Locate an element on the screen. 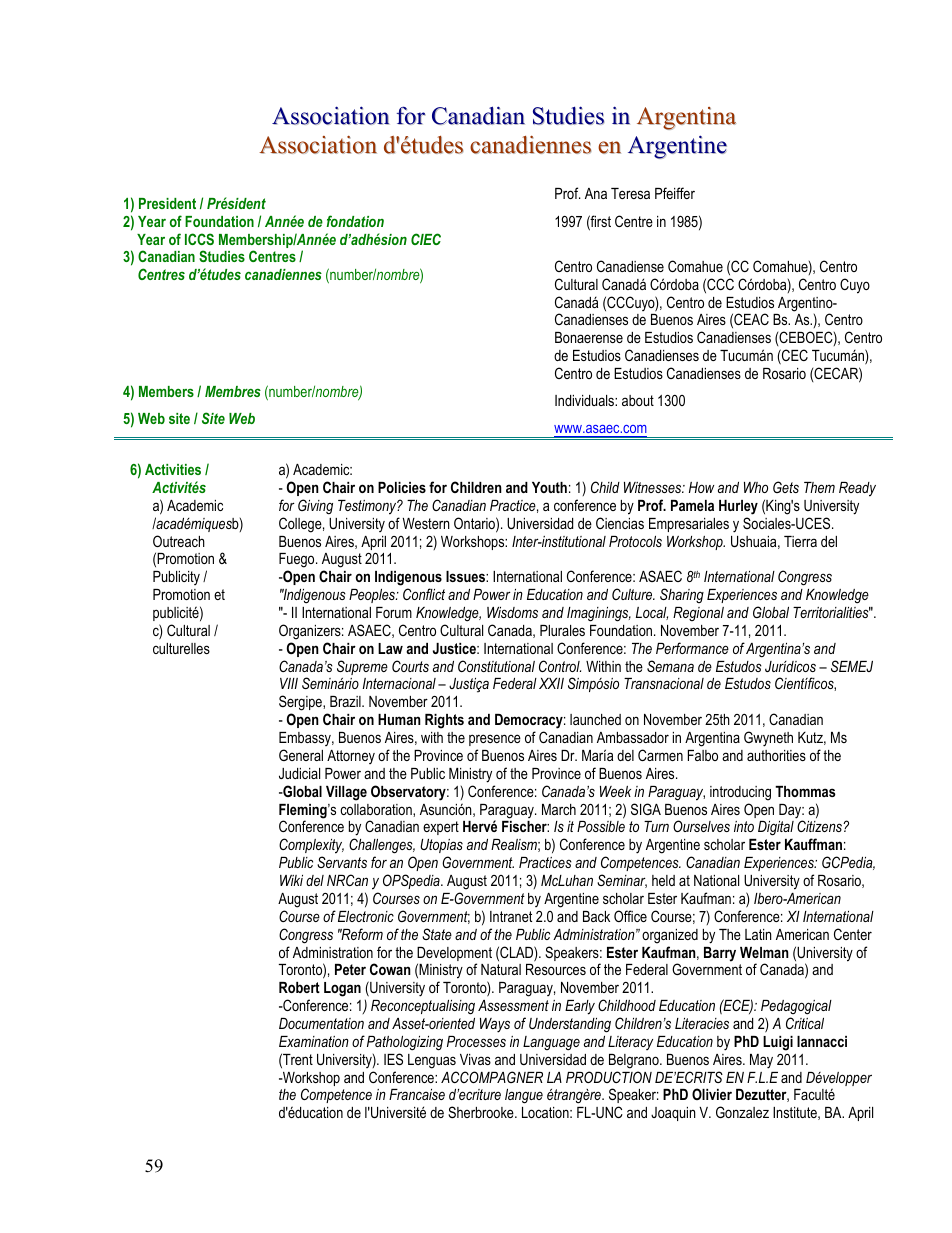 This screenshot has height=1233, width=952. Youth is located at coordinates (549, 487).
